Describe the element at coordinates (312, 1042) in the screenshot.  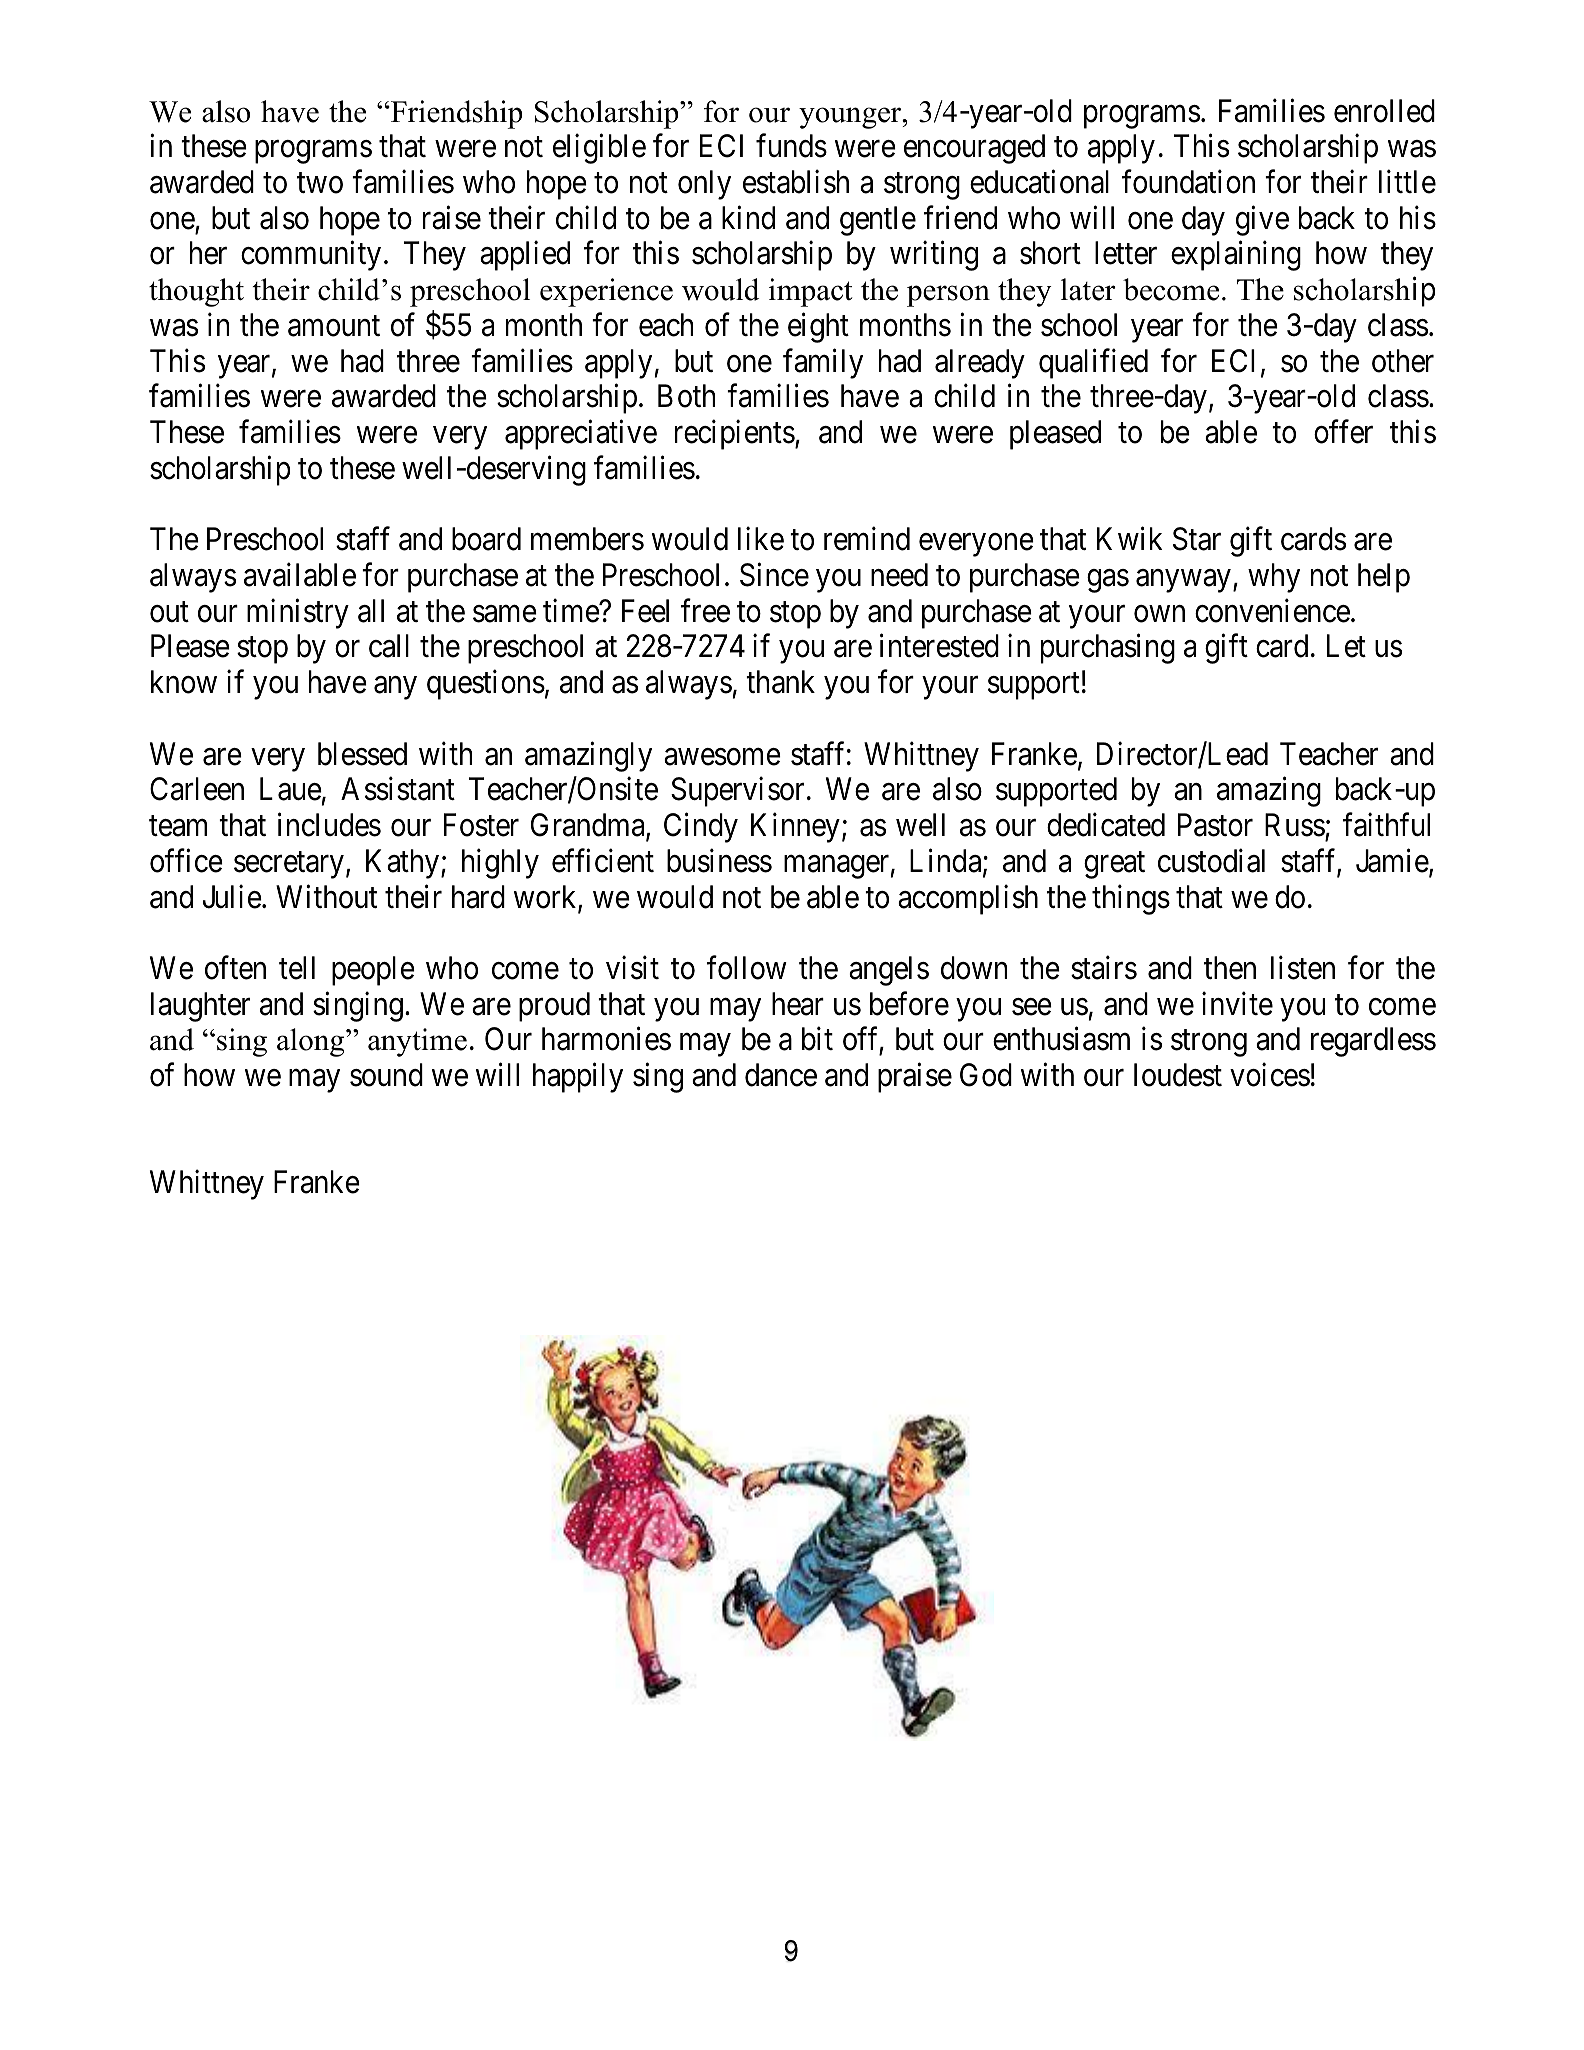
I see `along` at that location.
